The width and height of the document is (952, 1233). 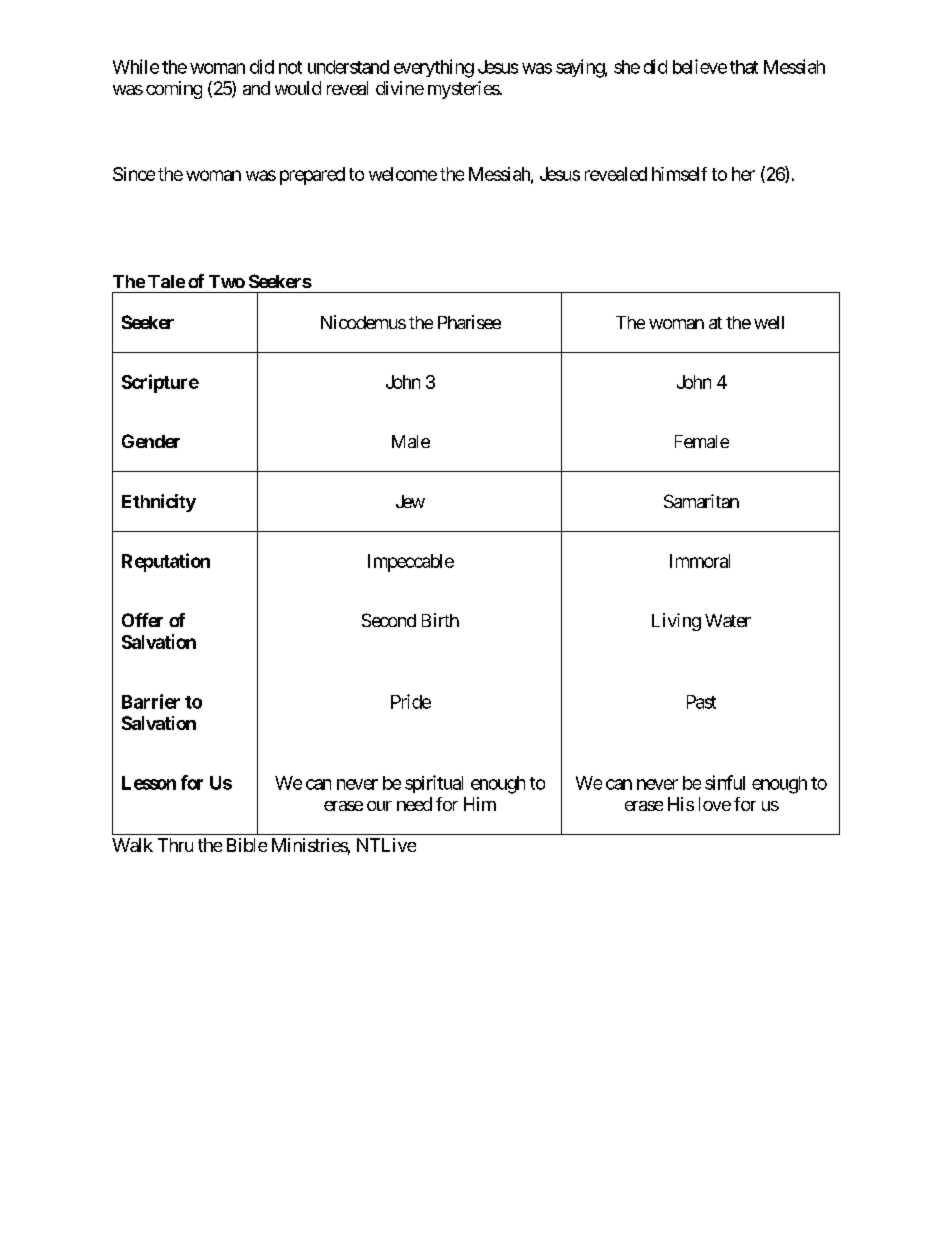 I want to click on Samaritan, so click(x=701, y=501).
